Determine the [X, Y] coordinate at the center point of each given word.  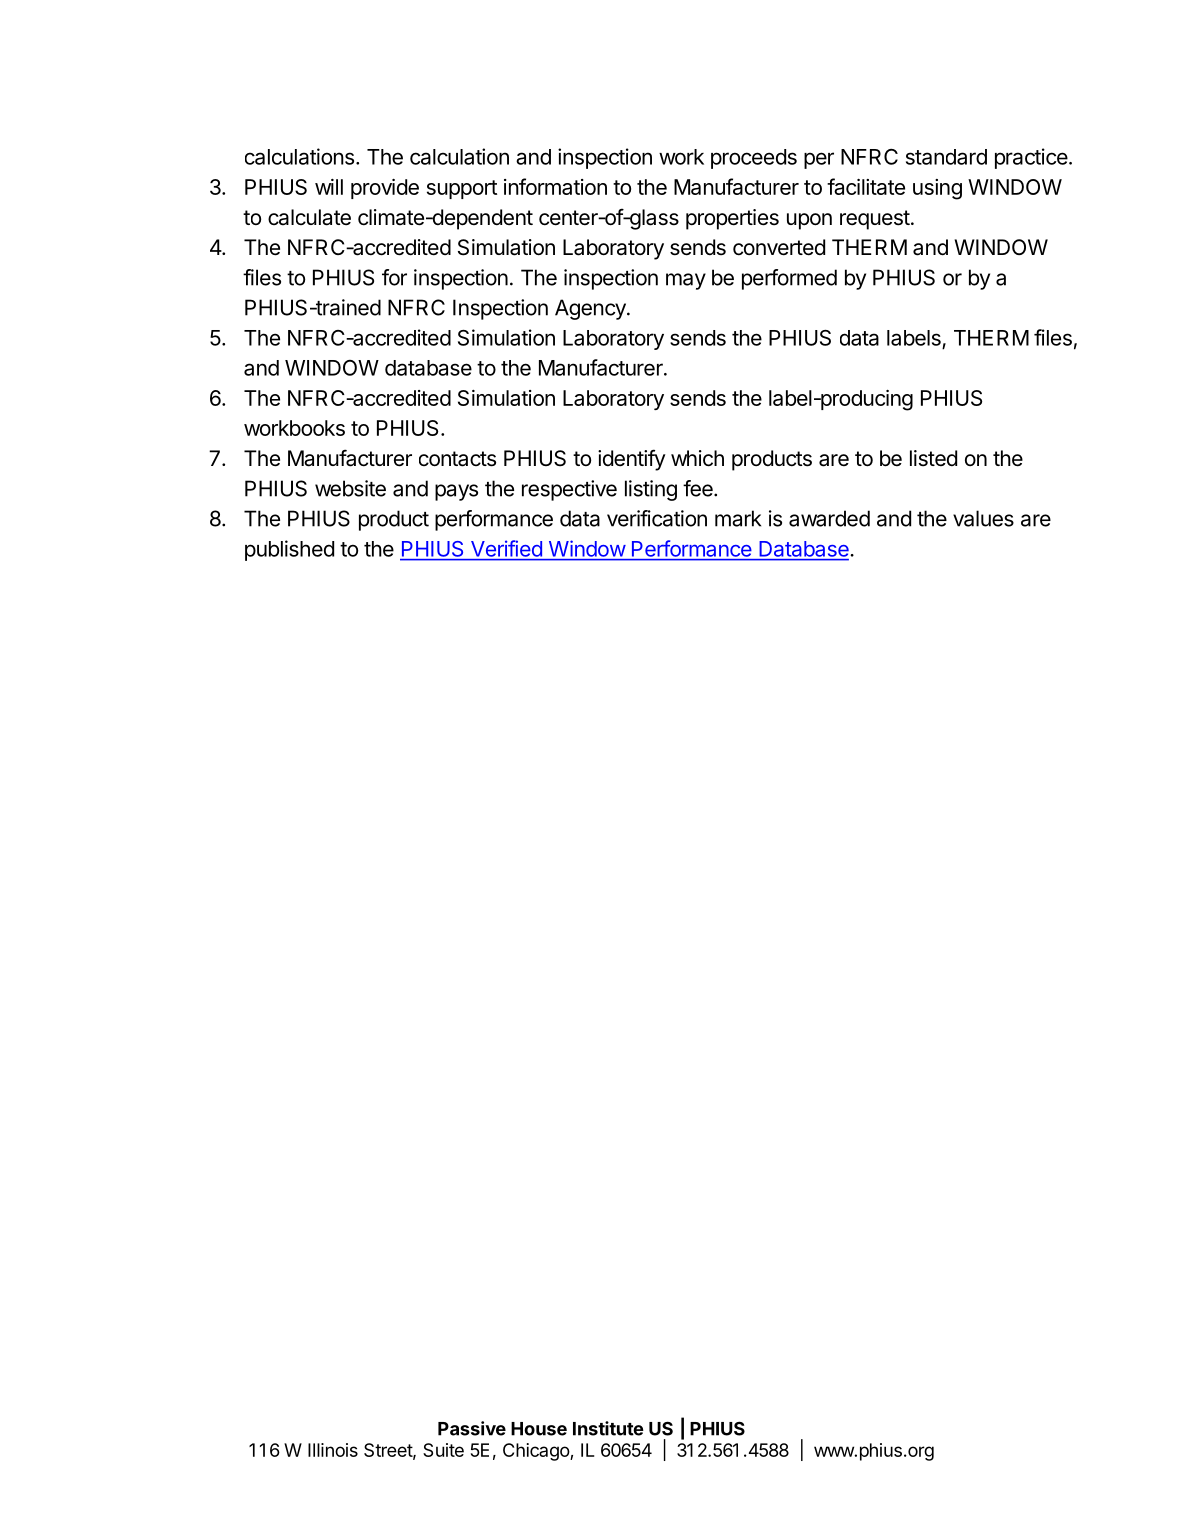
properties [732, 219]
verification [657, 518]
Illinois [333, 1450]
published [289, 550]
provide [385, 189]
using [937, 189]
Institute [608, 1428]
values [983, 518]
